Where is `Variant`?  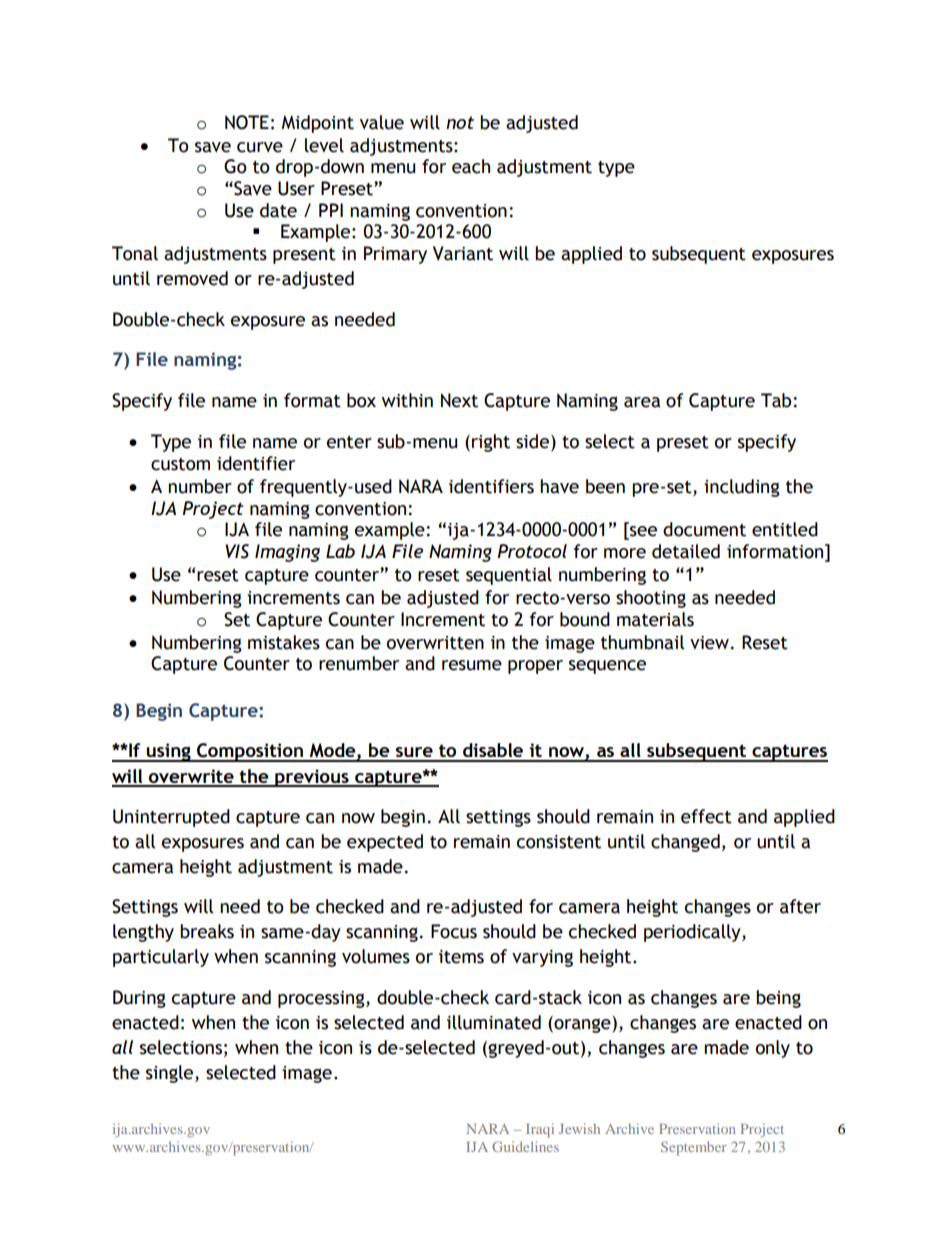
Variant is located at coordinates (463, 253).
